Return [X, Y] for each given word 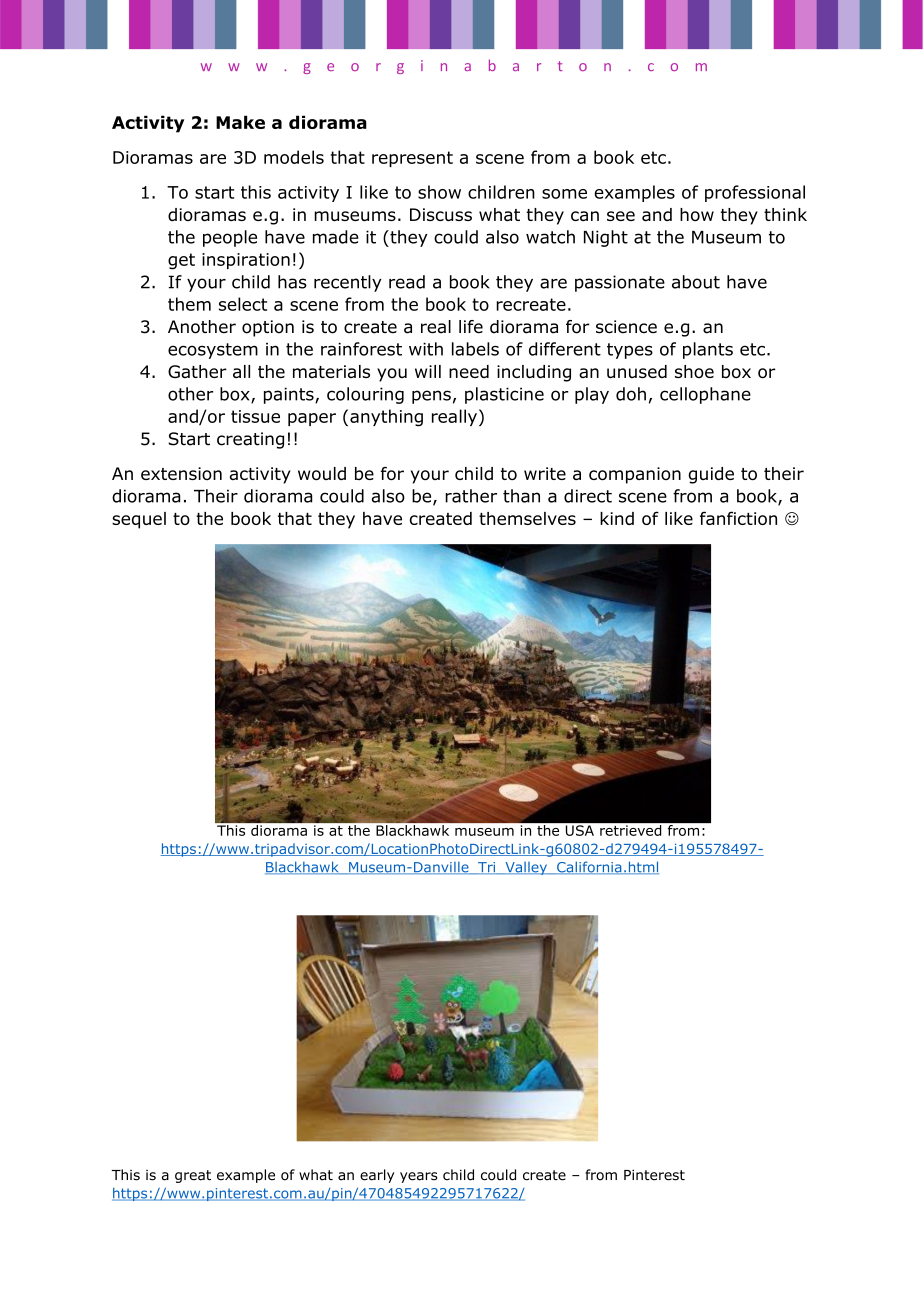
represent [412, 159]
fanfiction [738, 518]
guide [711, 475]
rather [471, 496]
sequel [139, 520]
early [377, 1176]
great [193, 1176]
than [521, 496]
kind [617, 518]
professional [755, 193]
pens [431, 397]
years [419, 1177]
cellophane [705, 395]
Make [240, 122]
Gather [197, 371]
